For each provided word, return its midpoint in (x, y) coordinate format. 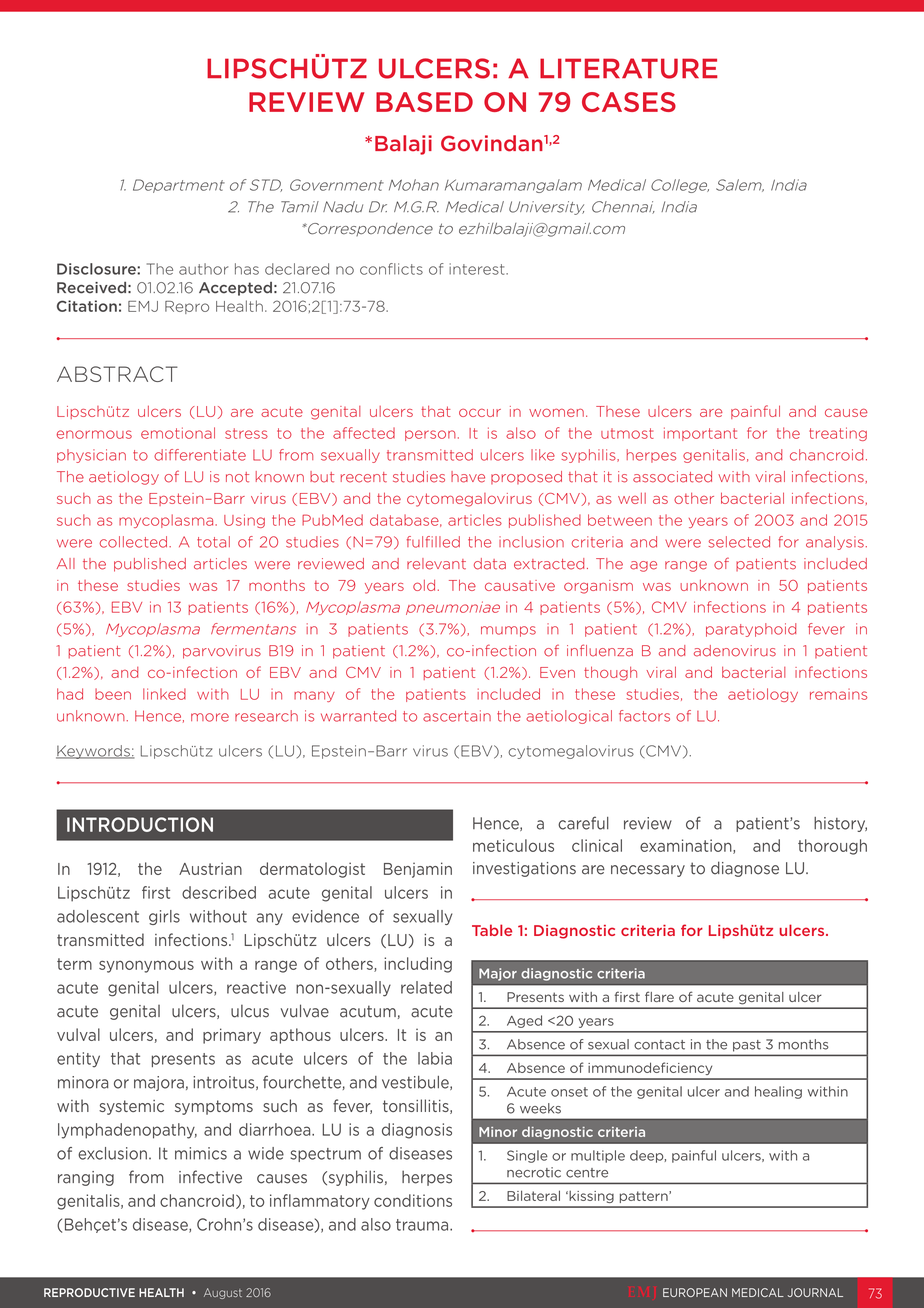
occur (480, 412)
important (700, 434)
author (203, 269)
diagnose (745, 869)
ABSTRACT (117, 374)
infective (210, 1177)
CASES (629, 102)
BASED (424, 102)
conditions (413, 1200)
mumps (508, 631)
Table (492, 930)
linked (164, 694)
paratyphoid (751, 630)
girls (164, 917)
